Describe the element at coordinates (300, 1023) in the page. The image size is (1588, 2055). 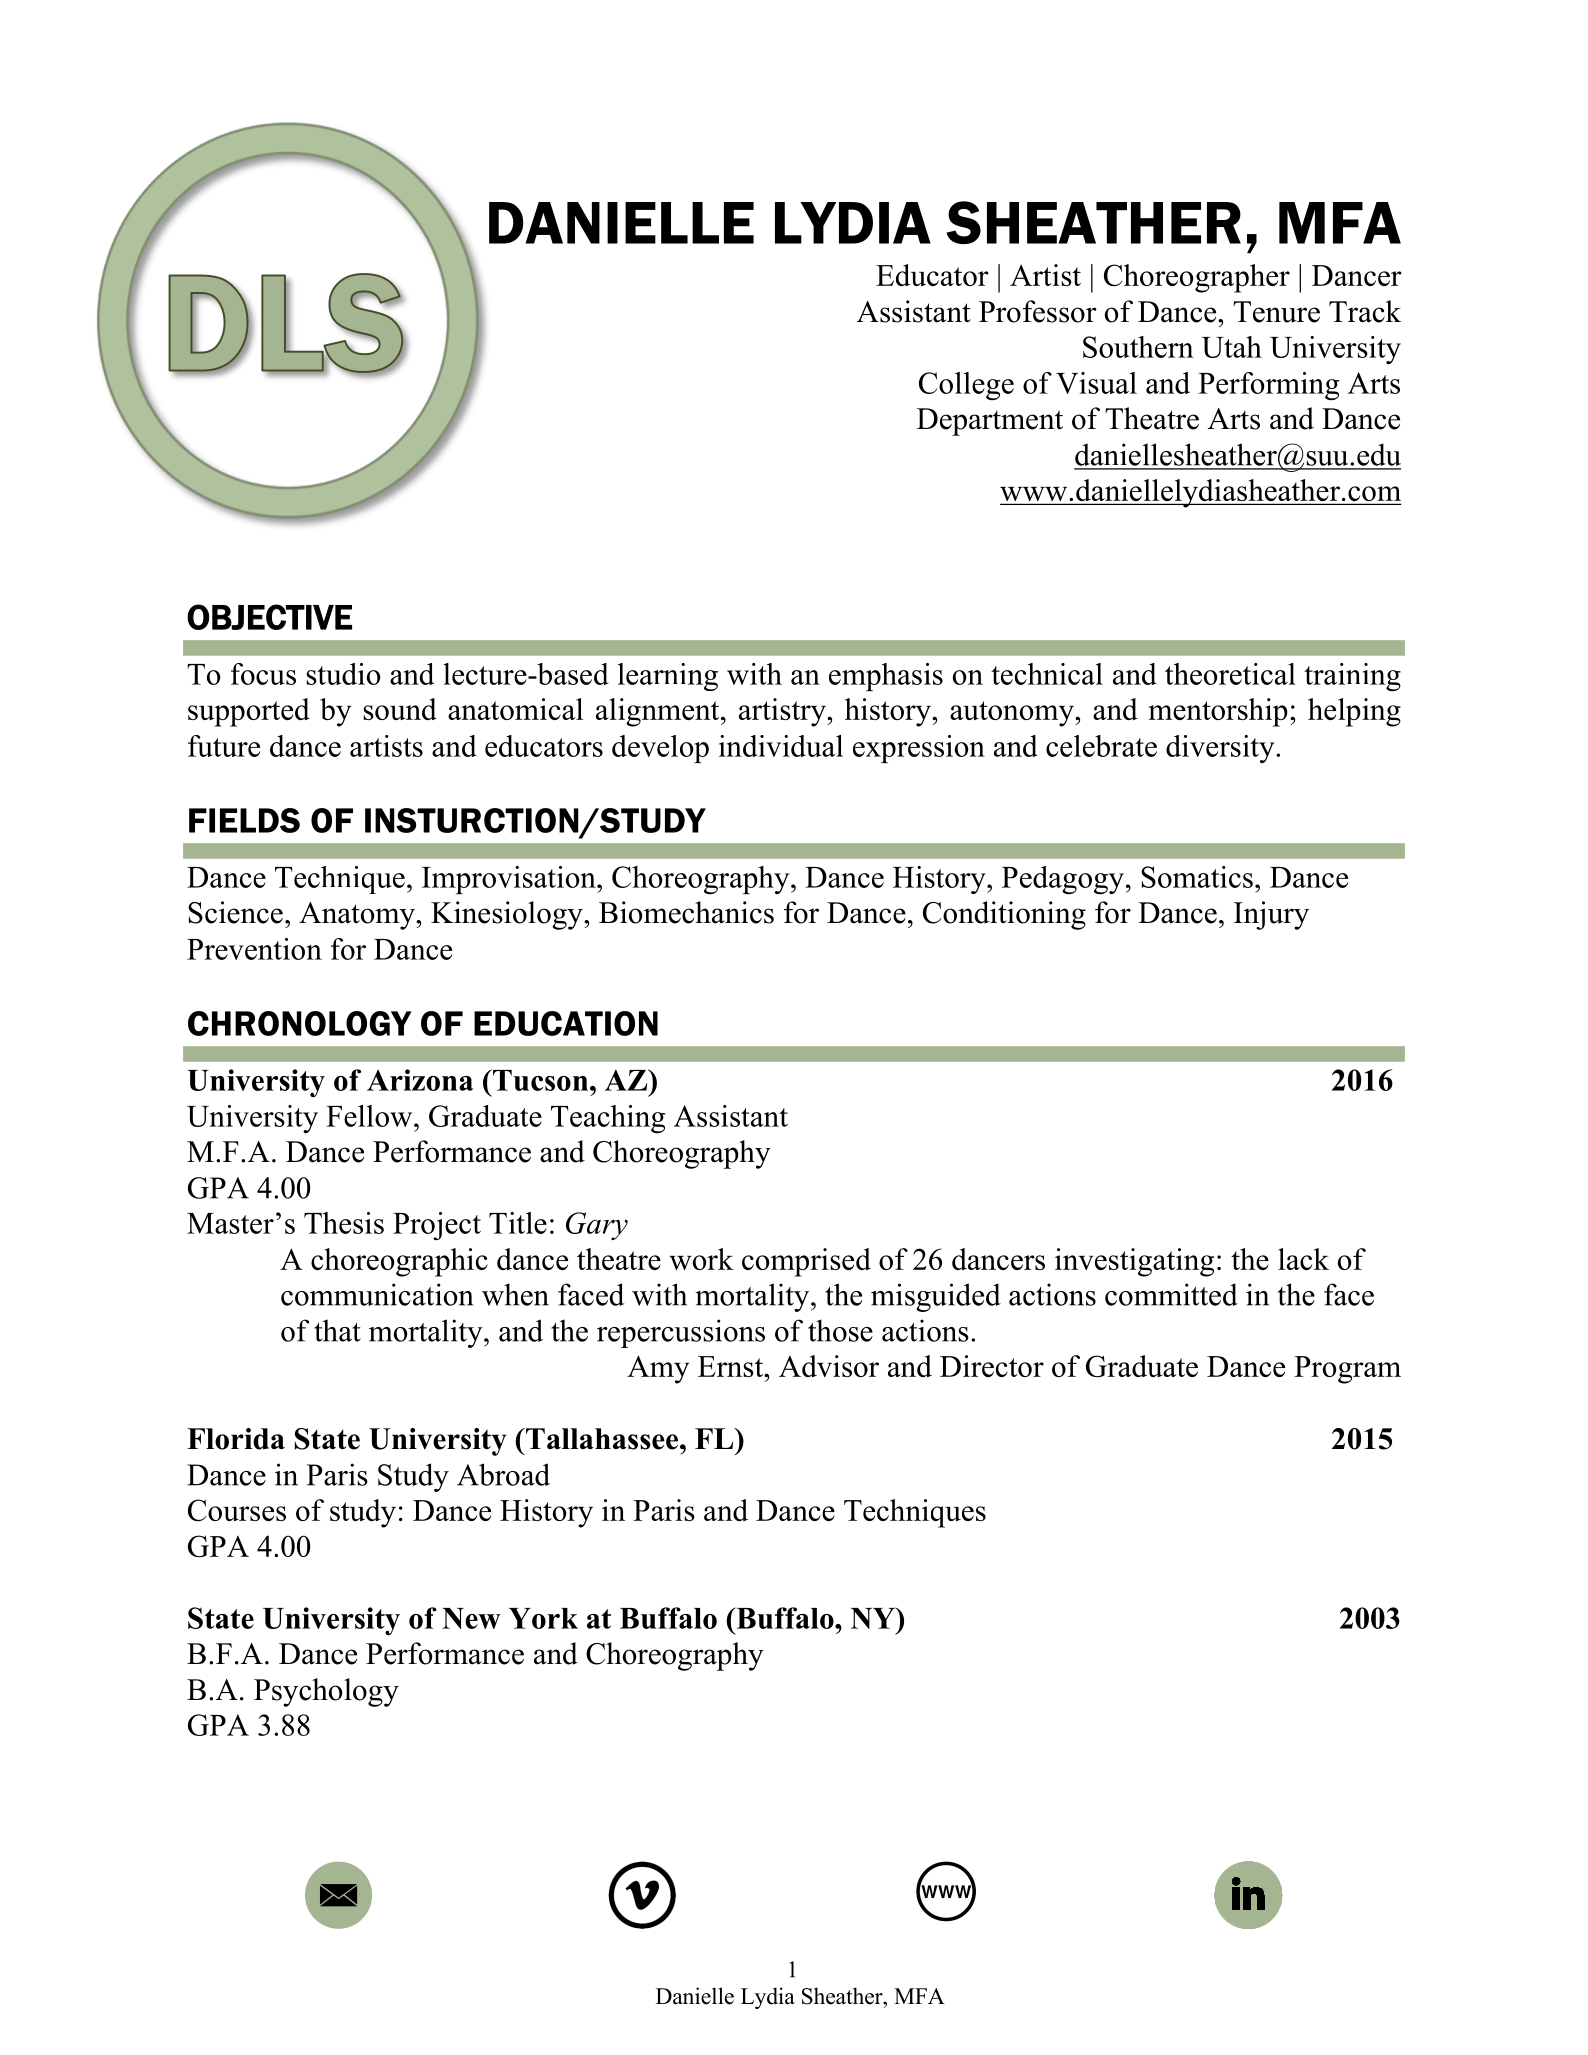
I see `CHRONOLOGY` at that location.
